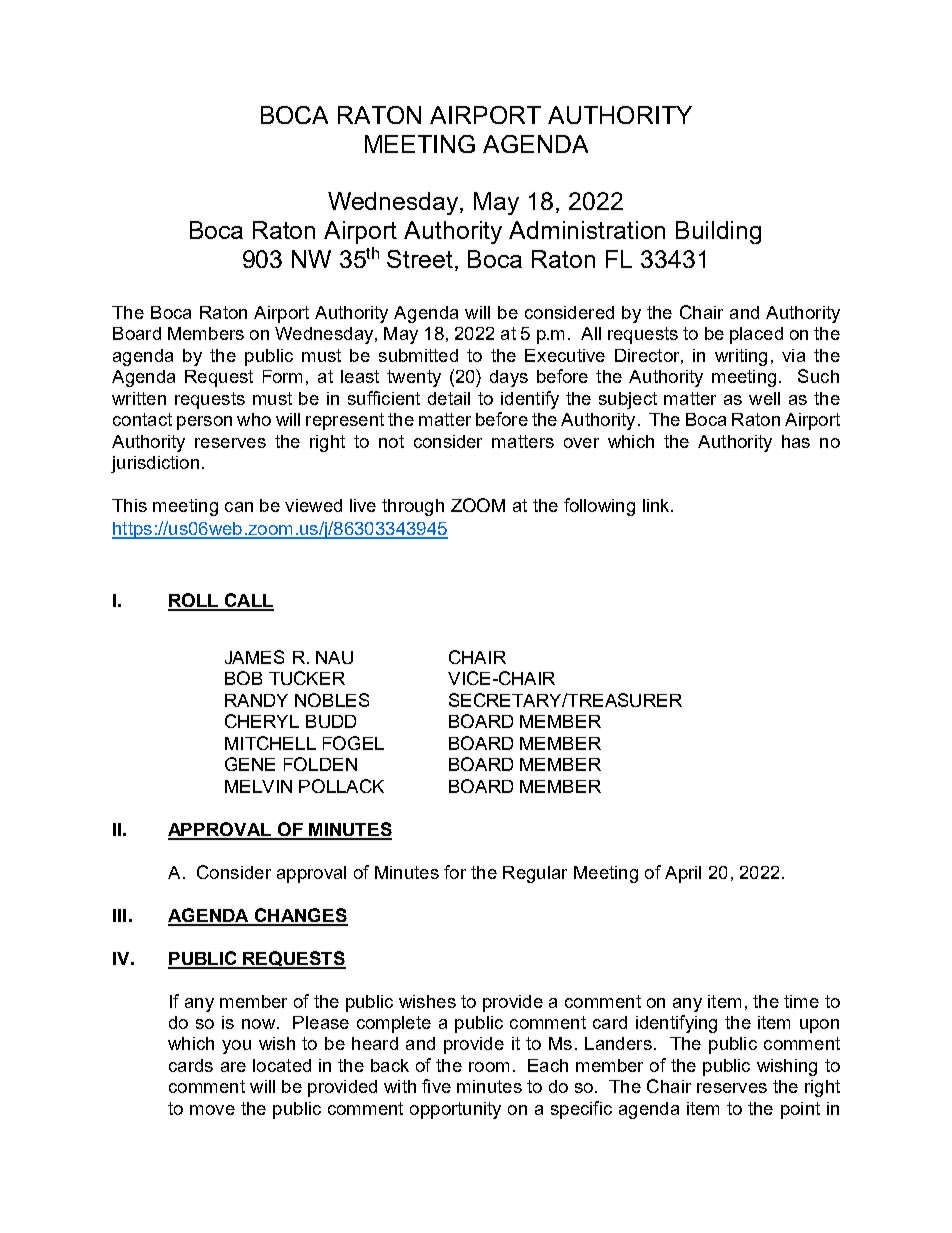 The height and width of the document is (1233, 952). I want to click on NOBLES, so click(332, 700).
